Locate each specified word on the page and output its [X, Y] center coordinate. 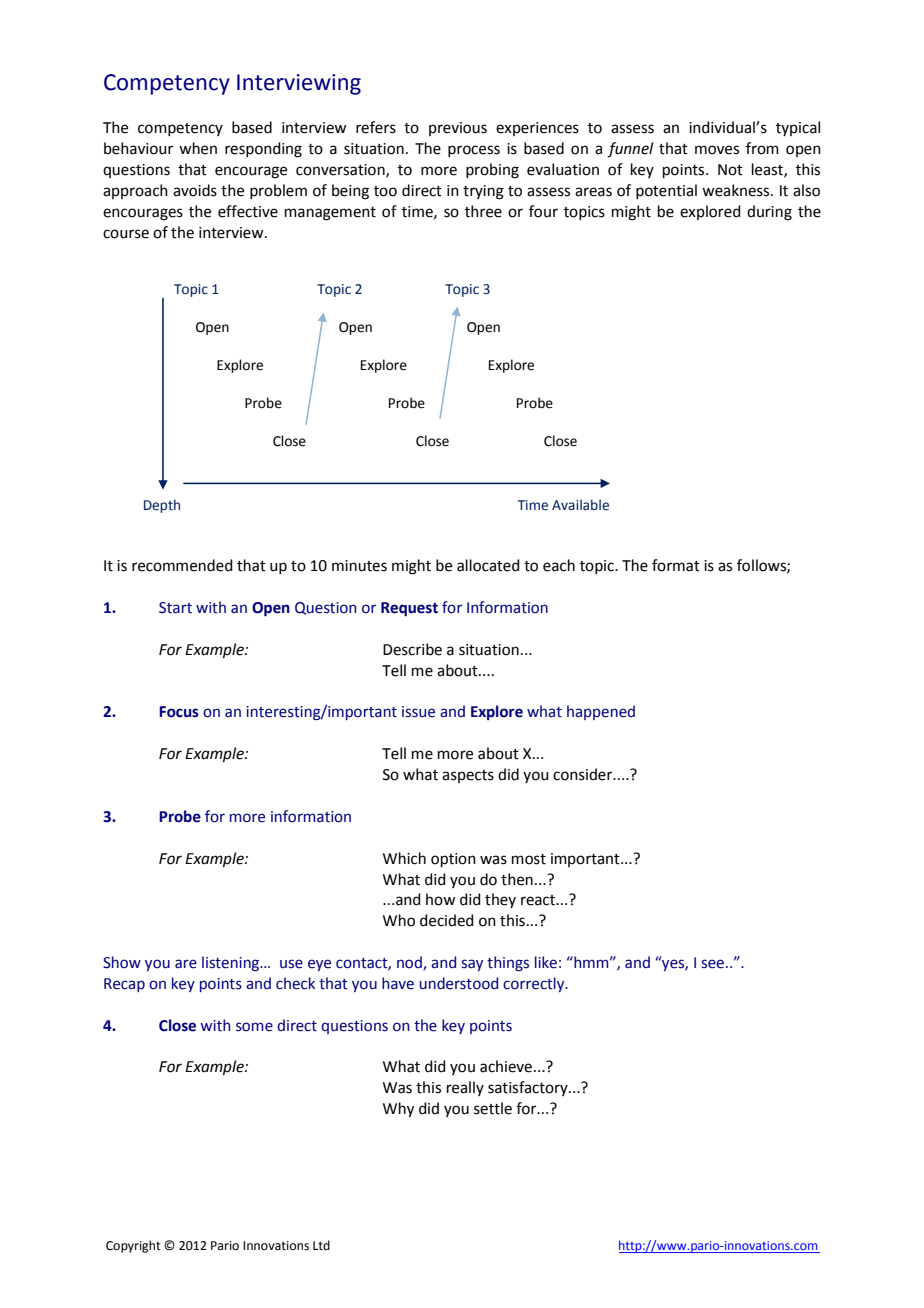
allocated [488, 565]
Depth [162, 506]
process [474, 151]
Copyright [133, 1246]
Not [730, 170]
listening [232, 963]
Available [580, 505]
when [198, 148]
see [712, 964]
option [453, 860]
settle [493, 1108]
